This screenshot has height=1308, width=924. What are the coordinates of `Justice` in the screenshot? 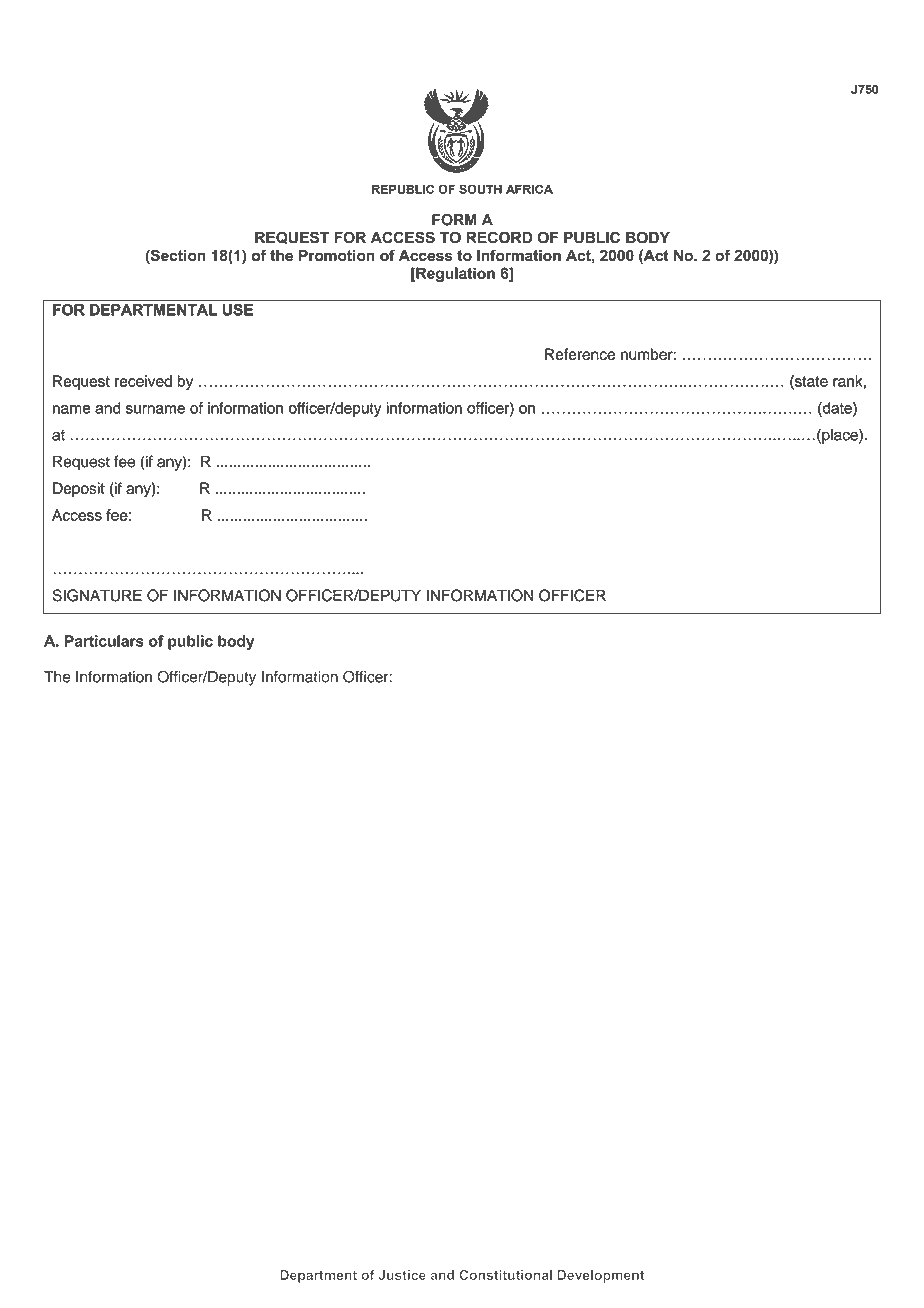 It's located at (402, 1275).
